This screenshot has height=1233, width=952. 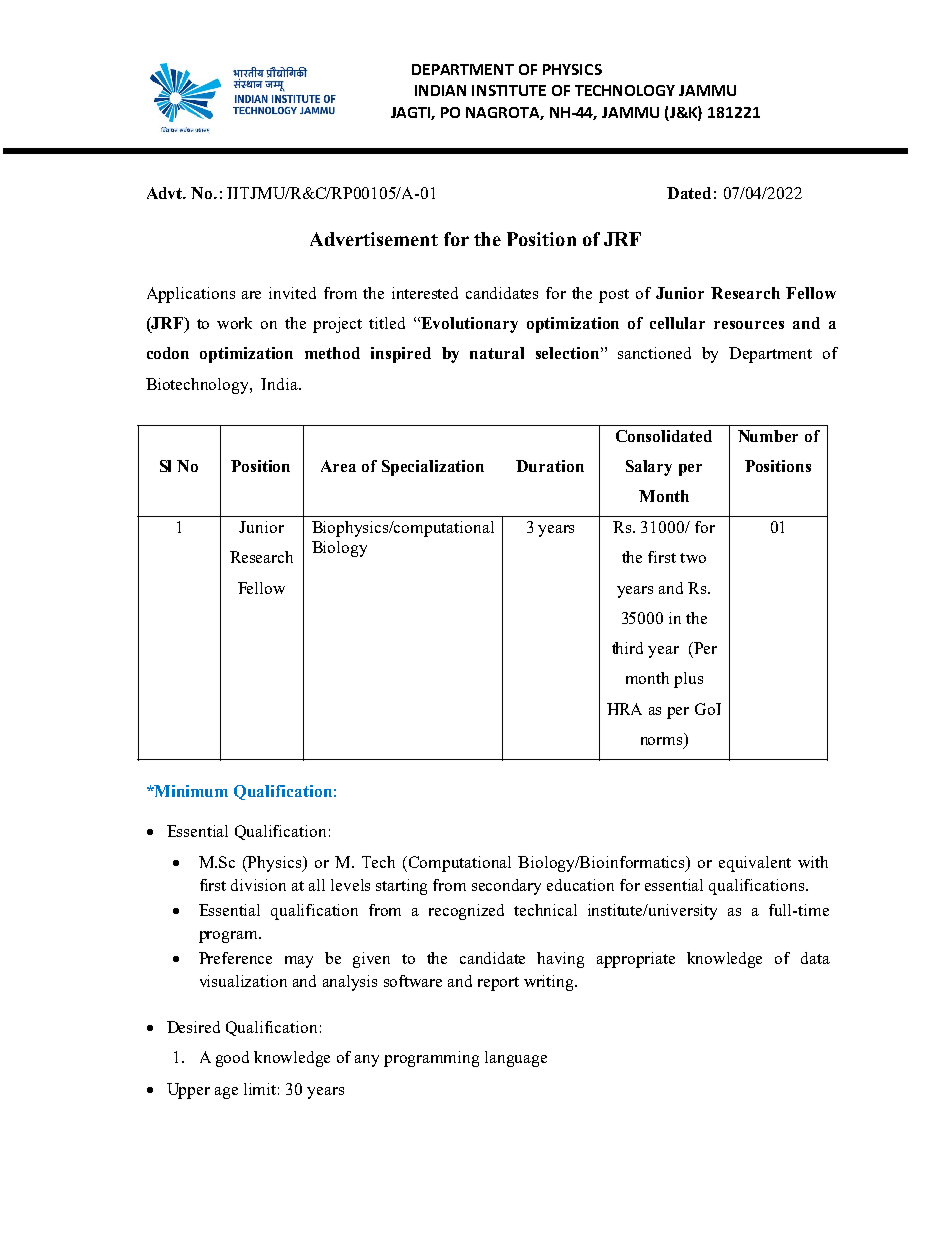 What do you see at coordinates (292, 293) in the screenshot?
I see `invited` at bounding box center [292, 293].
